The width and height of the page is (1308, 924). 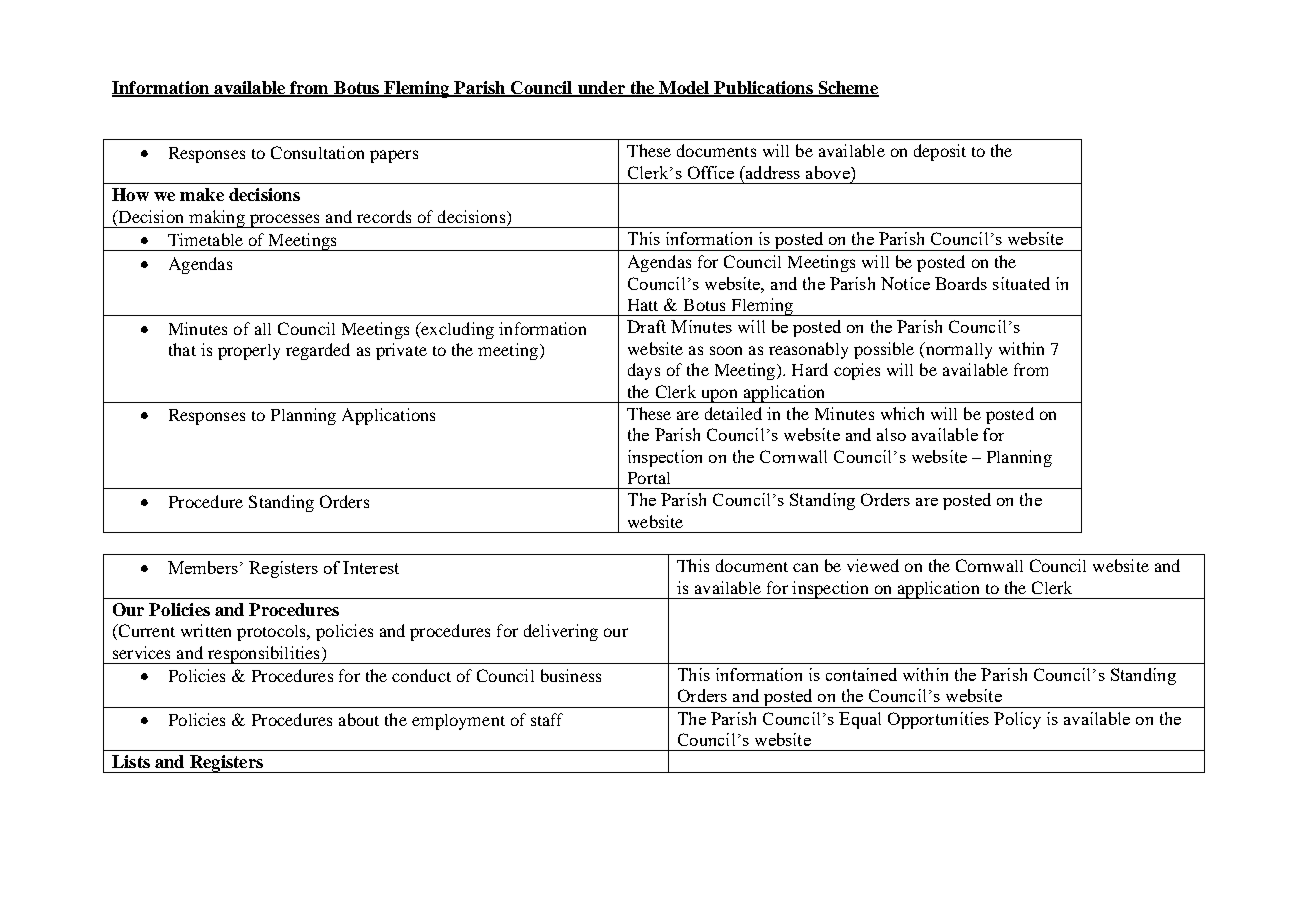 I want to click on which, so click(x=902, y=413).
